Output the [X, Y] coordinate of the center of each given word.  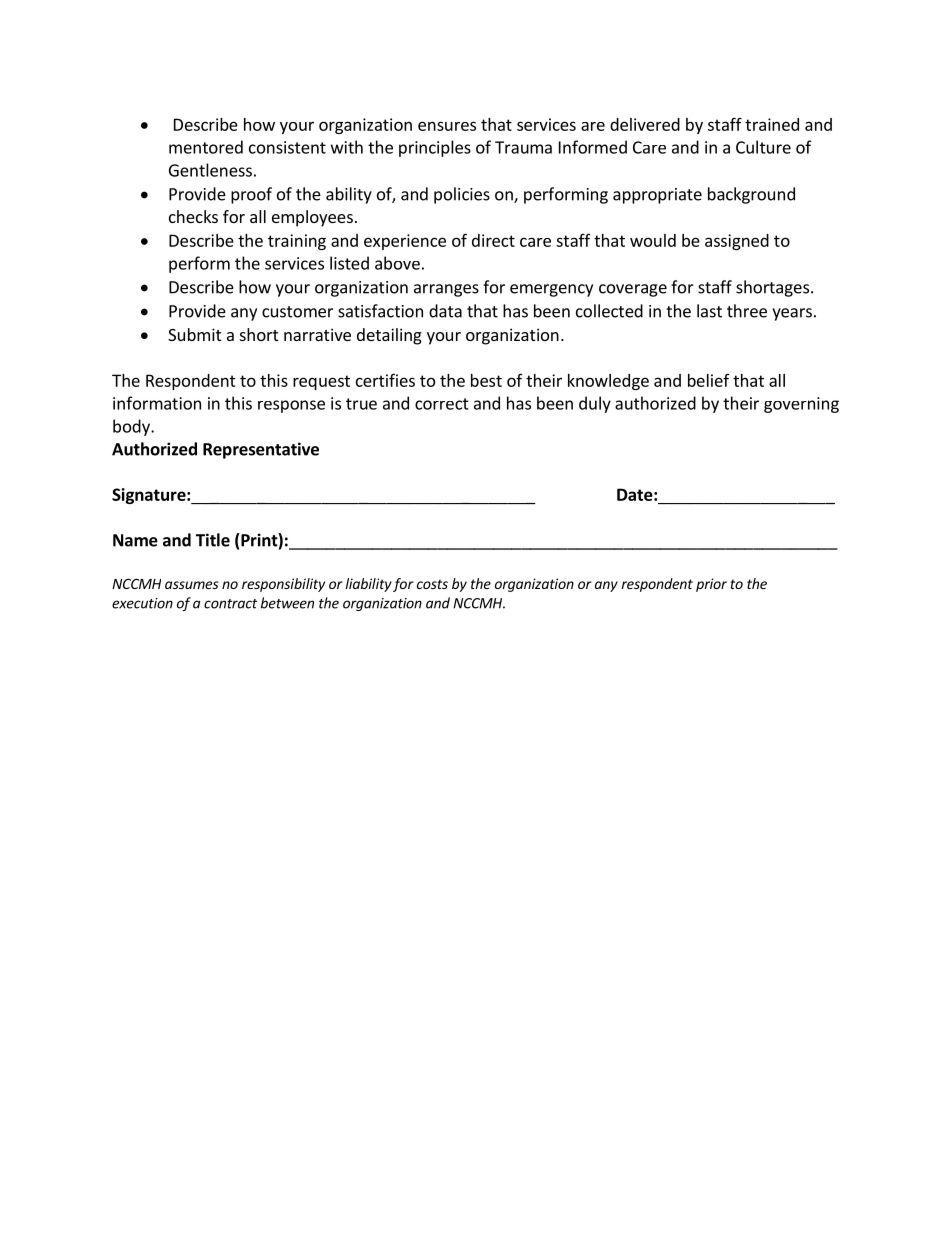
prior [711, 585]
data [445, 311]
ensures [447, 126]
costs [432, 584]
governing [801, 405]
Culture [763, 147]
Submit [194, 334]
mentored [206, 147]
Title [213, 540]
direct [493, 240]
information [157, 403]
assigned [737, 242]
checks [193, 216]
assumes [192, 585]
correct [442, 404]
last [709, 311]
